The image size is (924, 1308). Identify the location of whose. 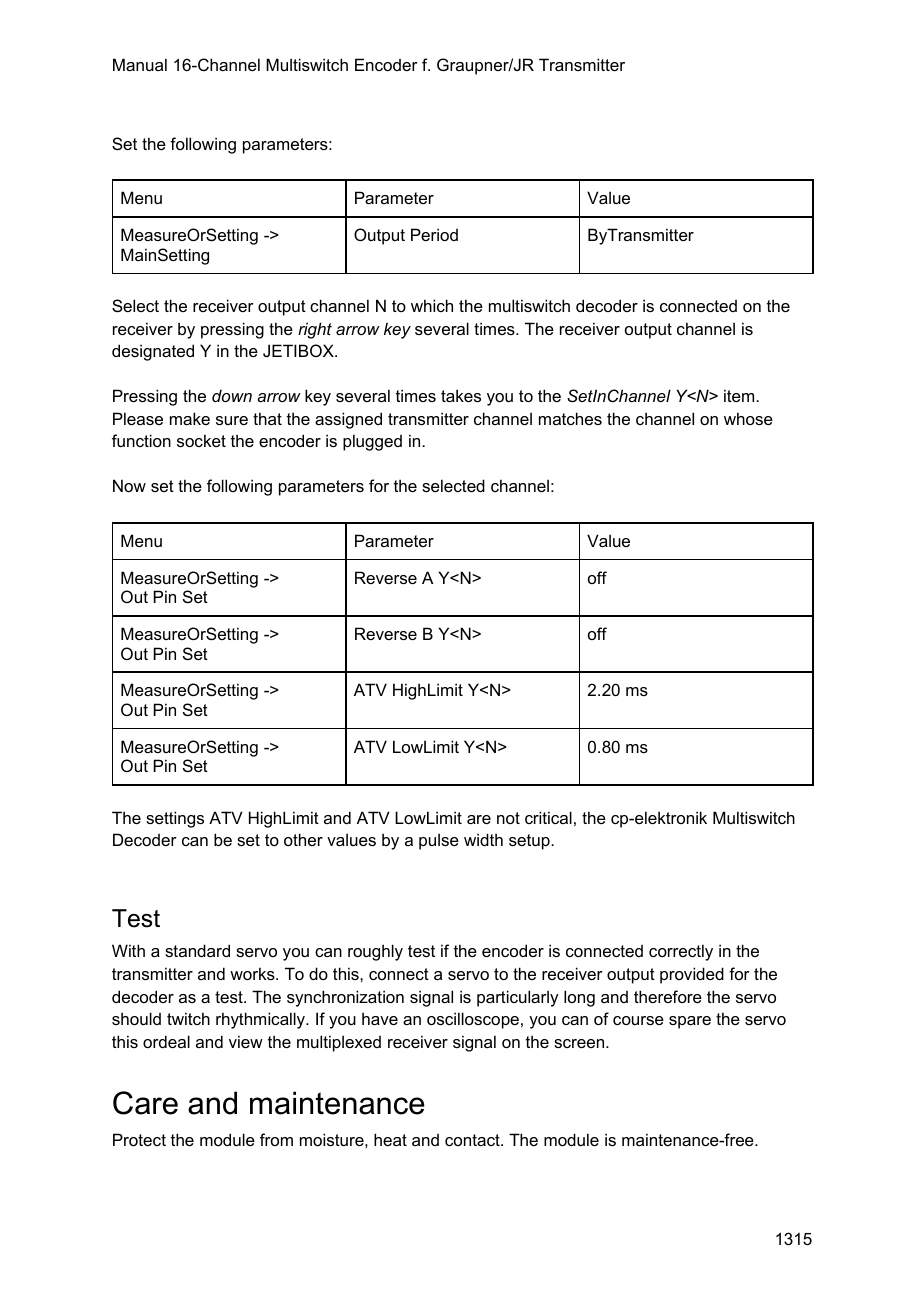
(748, 418).
